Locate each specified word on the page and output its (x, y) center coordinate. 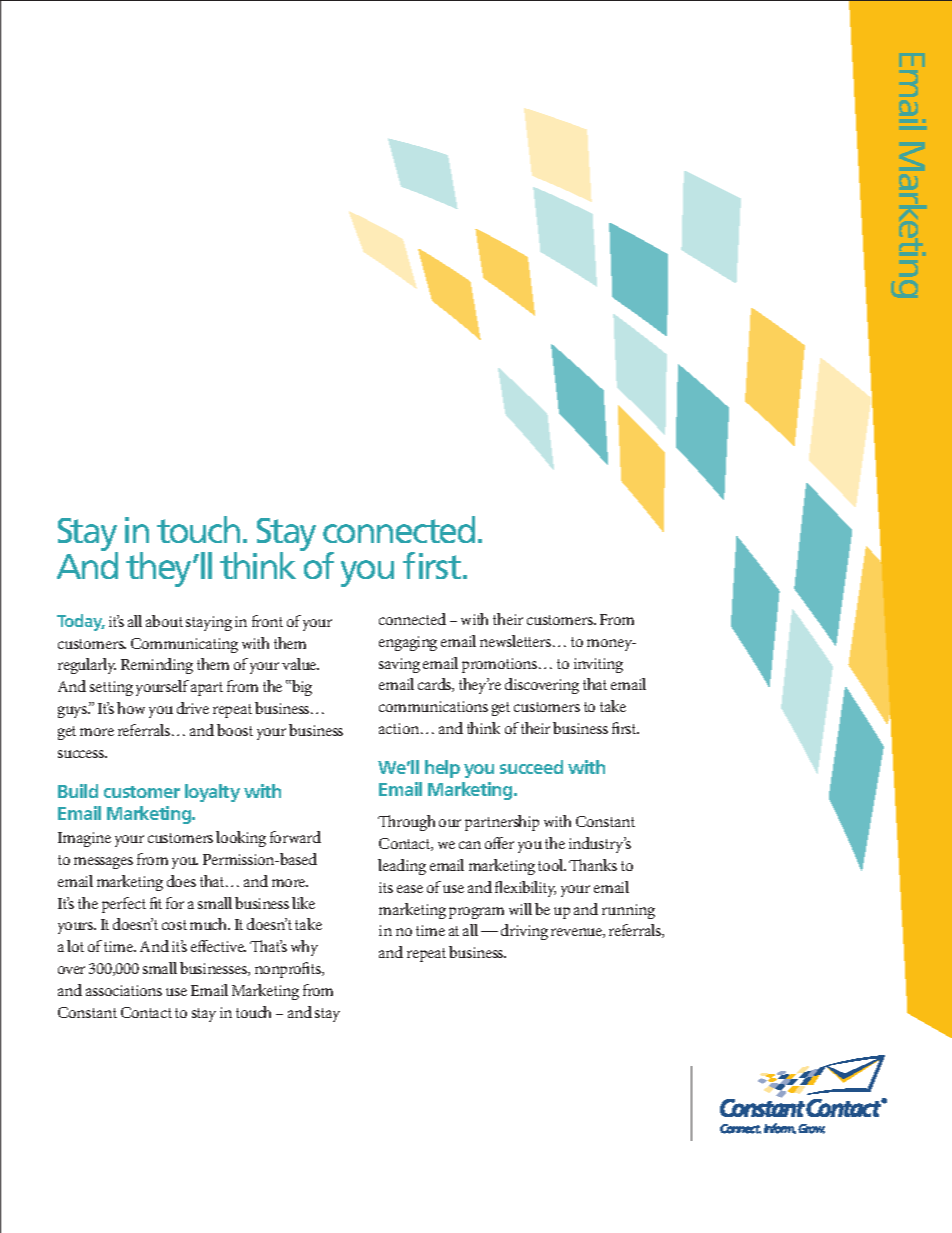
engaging (408, 643)
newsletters (517, 641)
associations (124, 990)
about (164, 621)
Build (78, 791)
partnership (502, 823)
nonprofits (289, 970)
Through (406, 823)
